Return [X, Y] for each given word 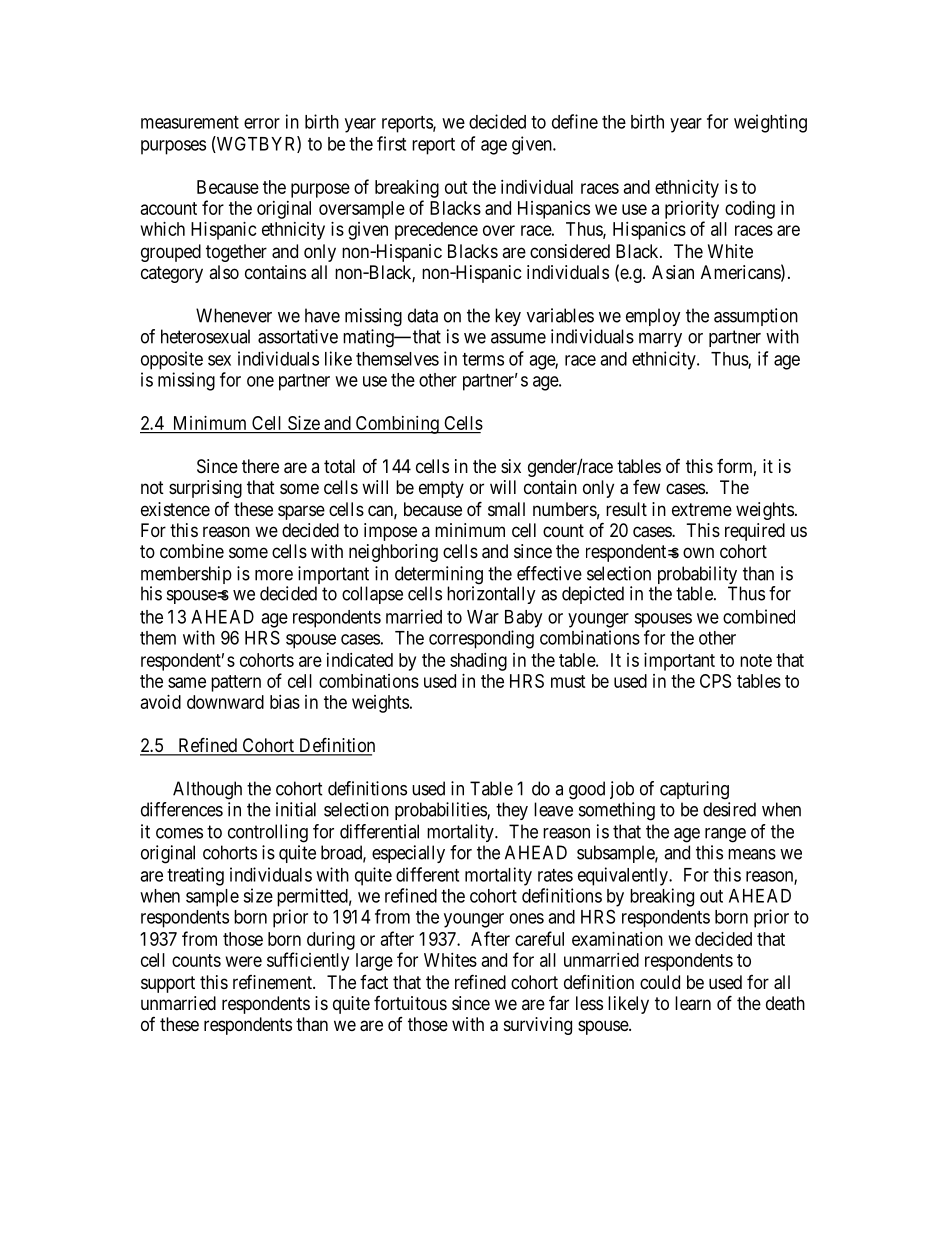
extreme [702, 509]
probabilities [441, 811]
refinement [273, 982]
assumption [756, 317]
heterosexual [205, 336]
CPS [715, 681]
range [725, 835]
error [262, 123]
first [391, 143]
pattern [236, 683]
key [508, 317]
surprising [205, 489]
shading [478, 662]
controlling [268, 833]
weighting [770, 123]
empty [441, 489]
